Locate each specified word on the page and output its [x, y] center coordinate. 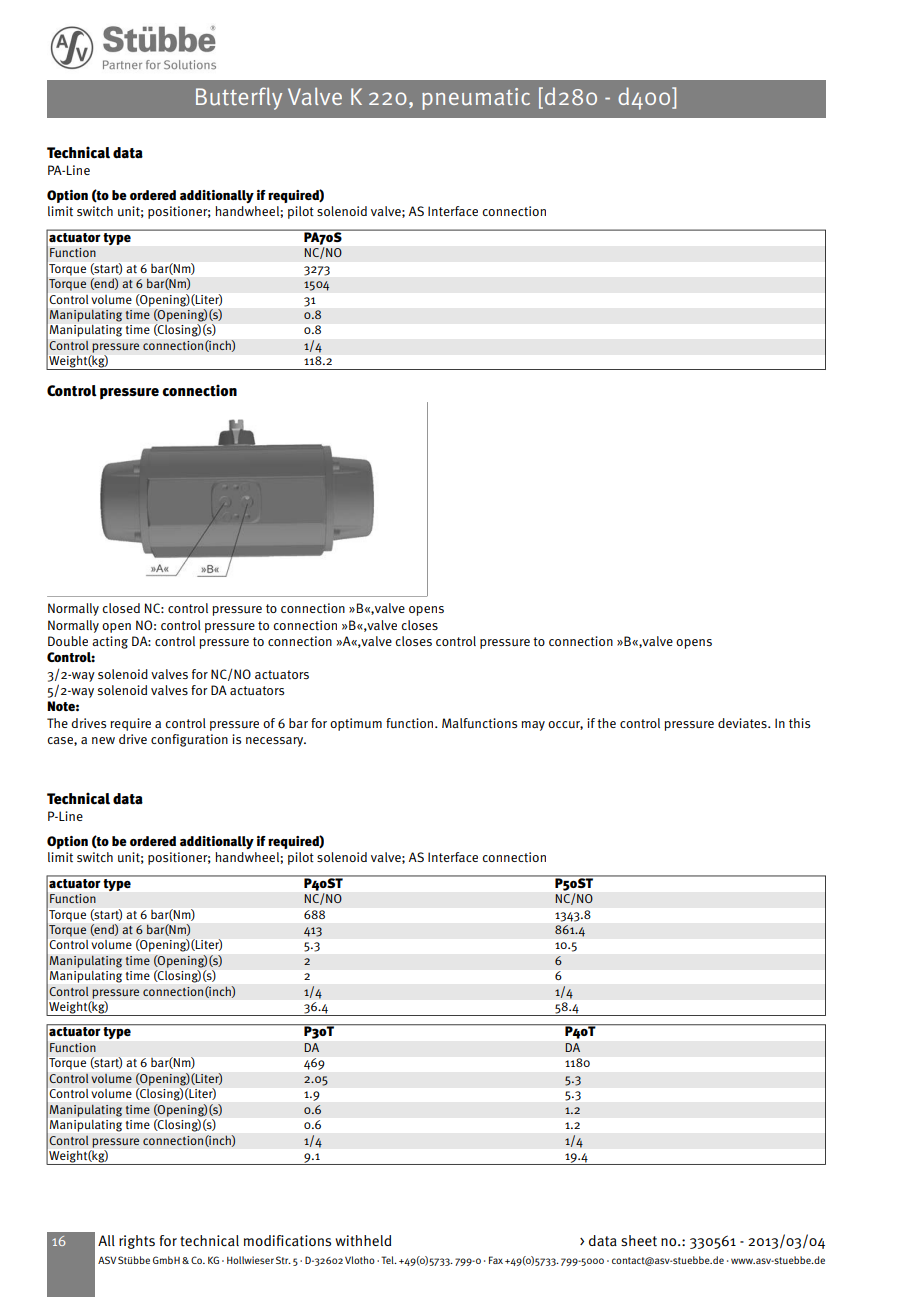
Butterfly [239, 98]
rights [137, 1242]
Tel [388, 1260]
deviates [743, 723]
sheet [639, 1241]
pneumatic [476, 99]
